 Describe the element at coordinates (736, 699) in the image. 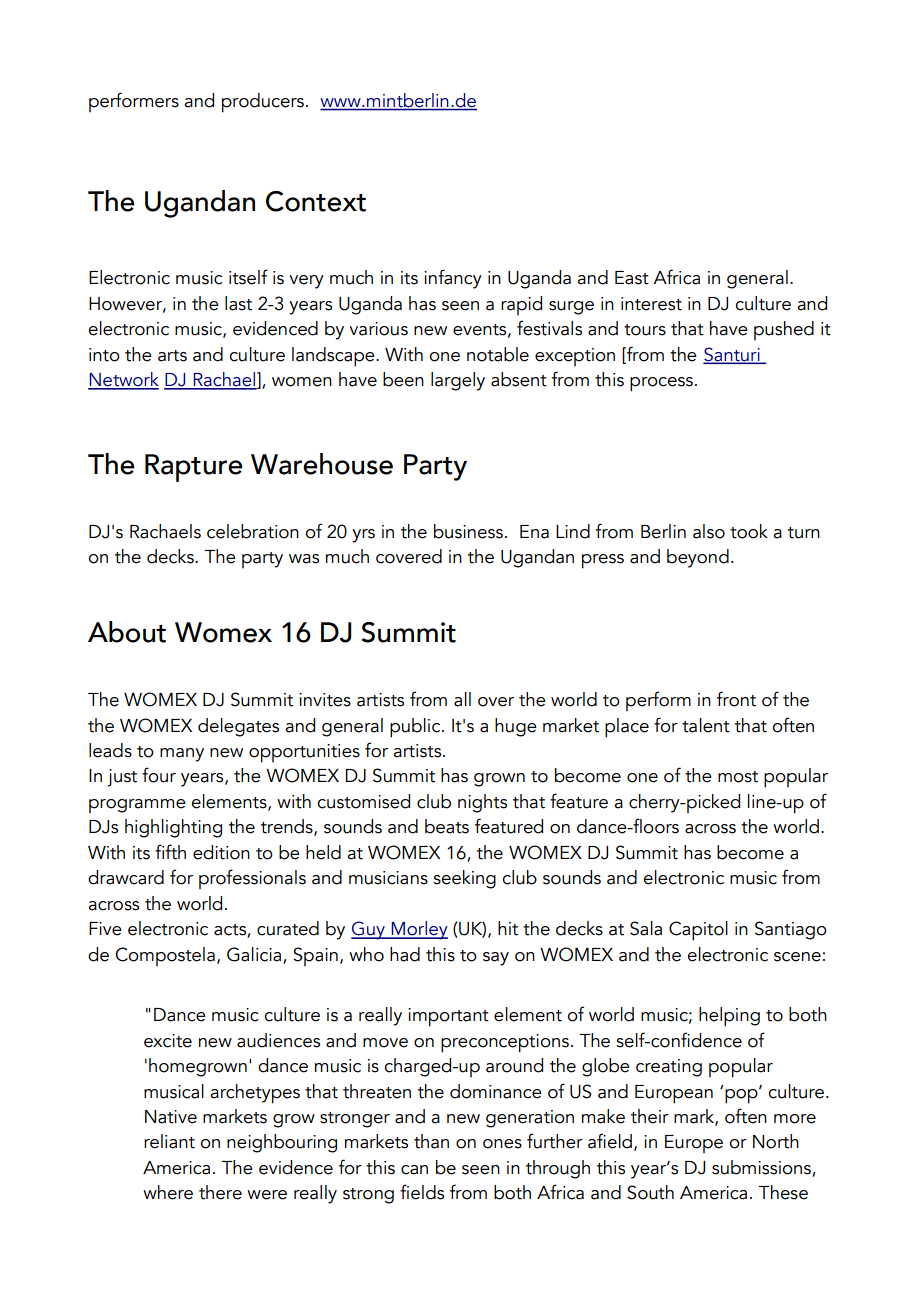

I see `front` at that location.
